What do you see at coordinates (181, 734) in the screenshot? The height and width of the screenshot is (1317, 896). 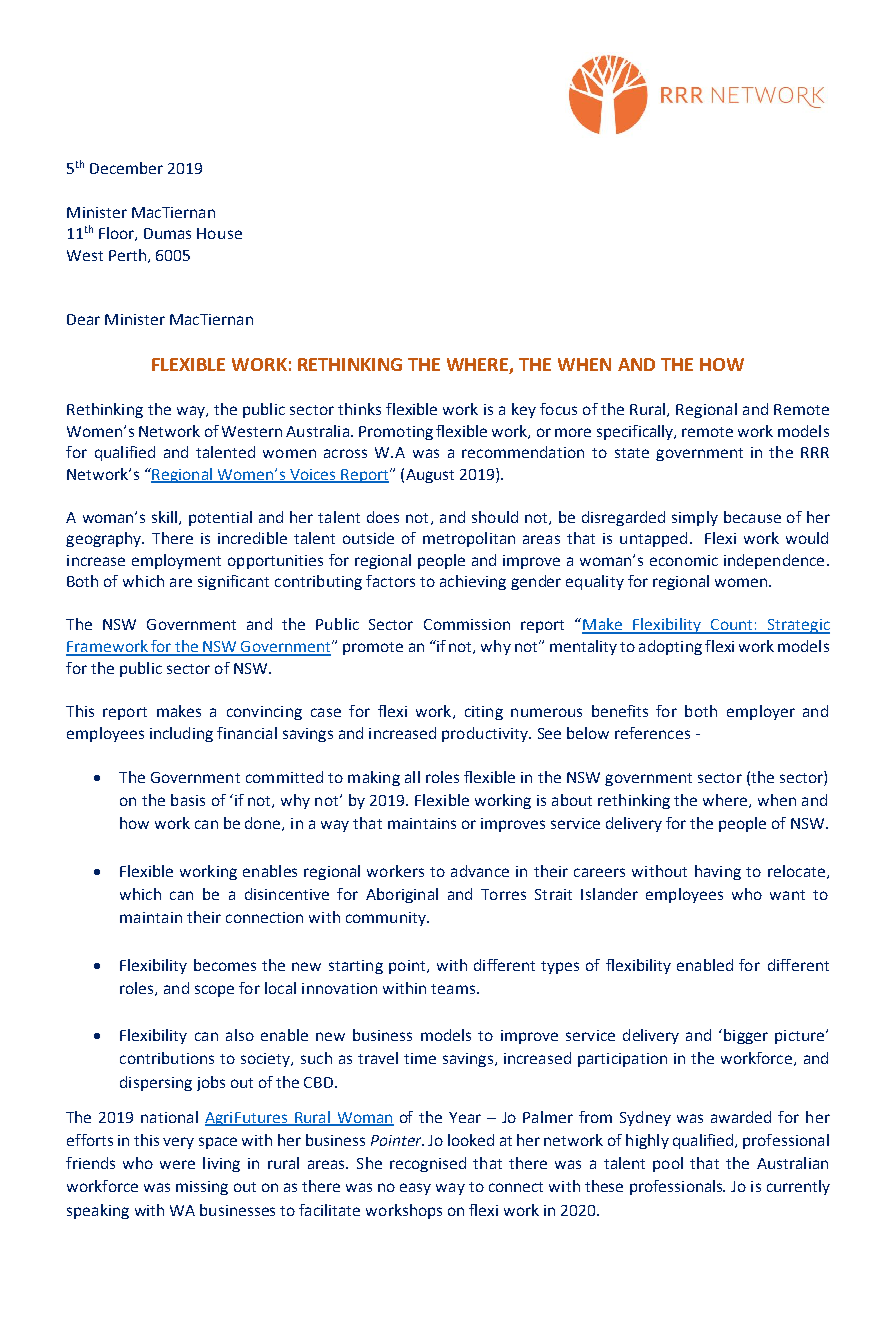 I see `including` at bounding box center [181, 734].
